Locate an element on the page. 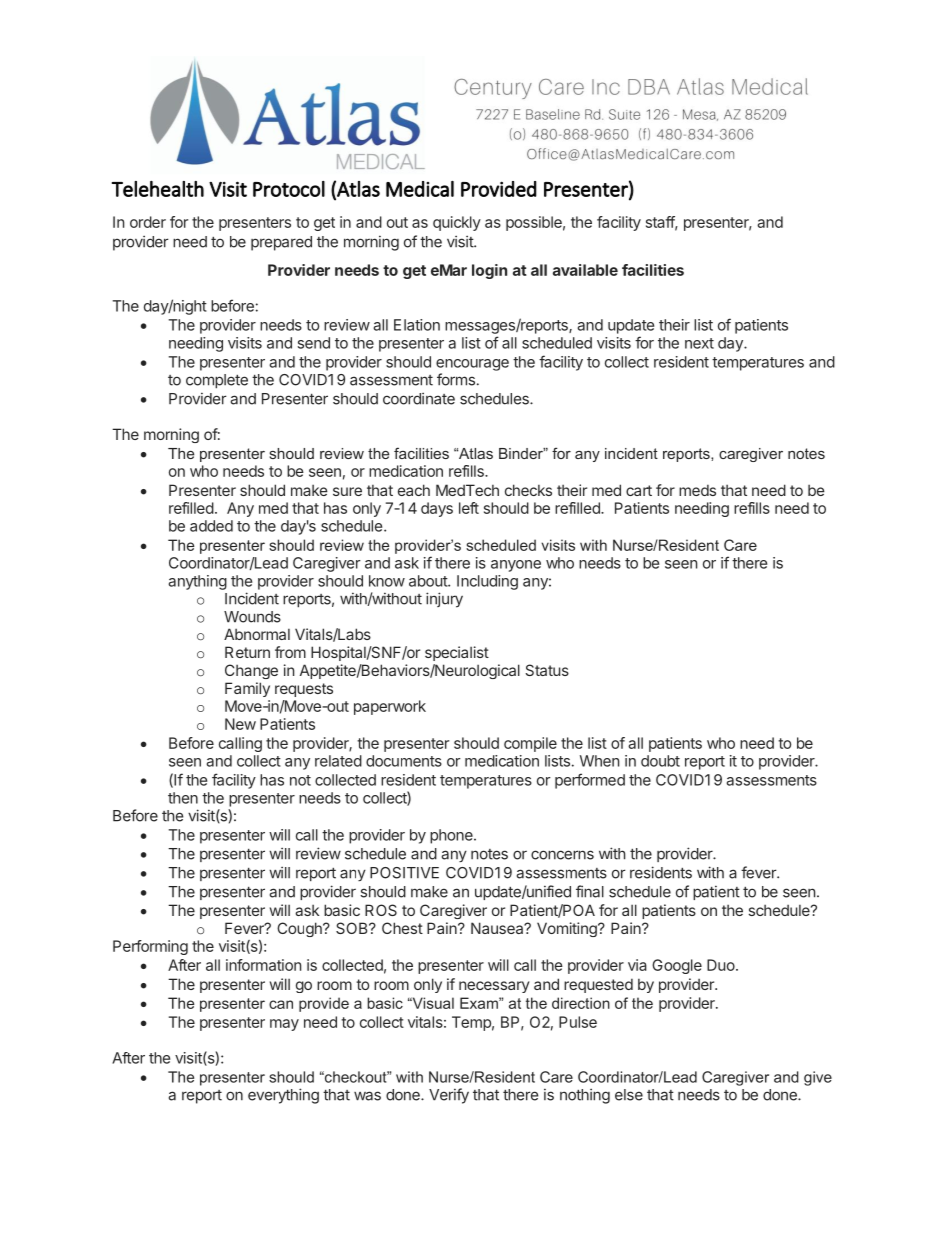 This image has width=952, height=1233. added is located at coordinates (211, 526).
